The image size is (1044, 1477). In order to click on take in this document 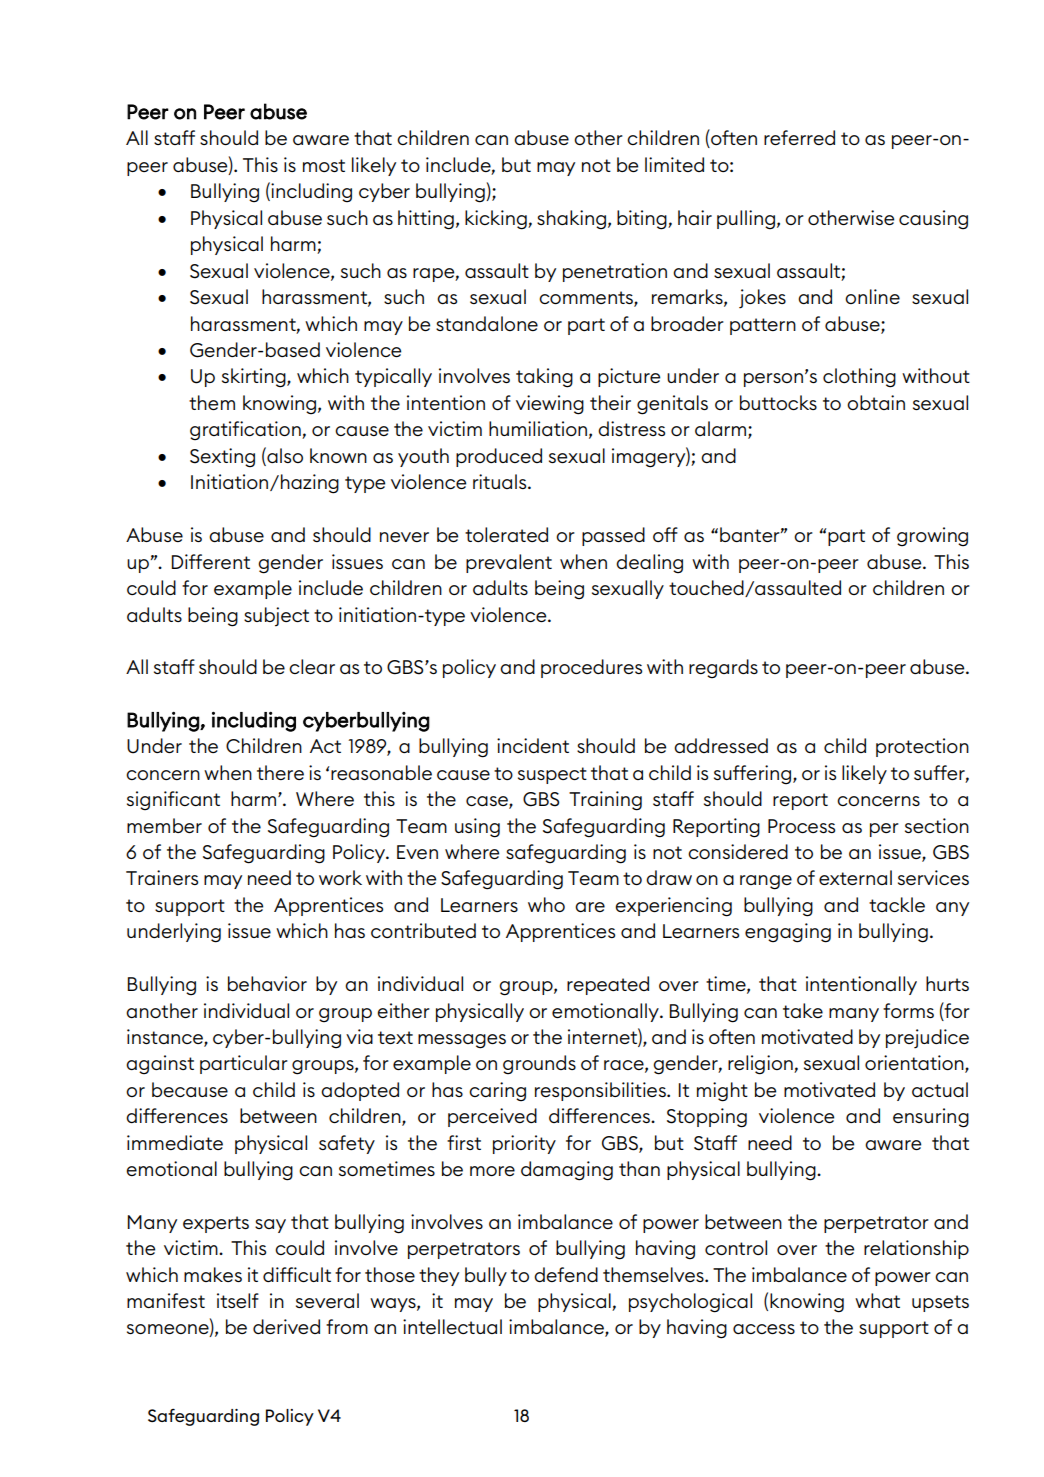, I will do `click(803, 1010)`.
